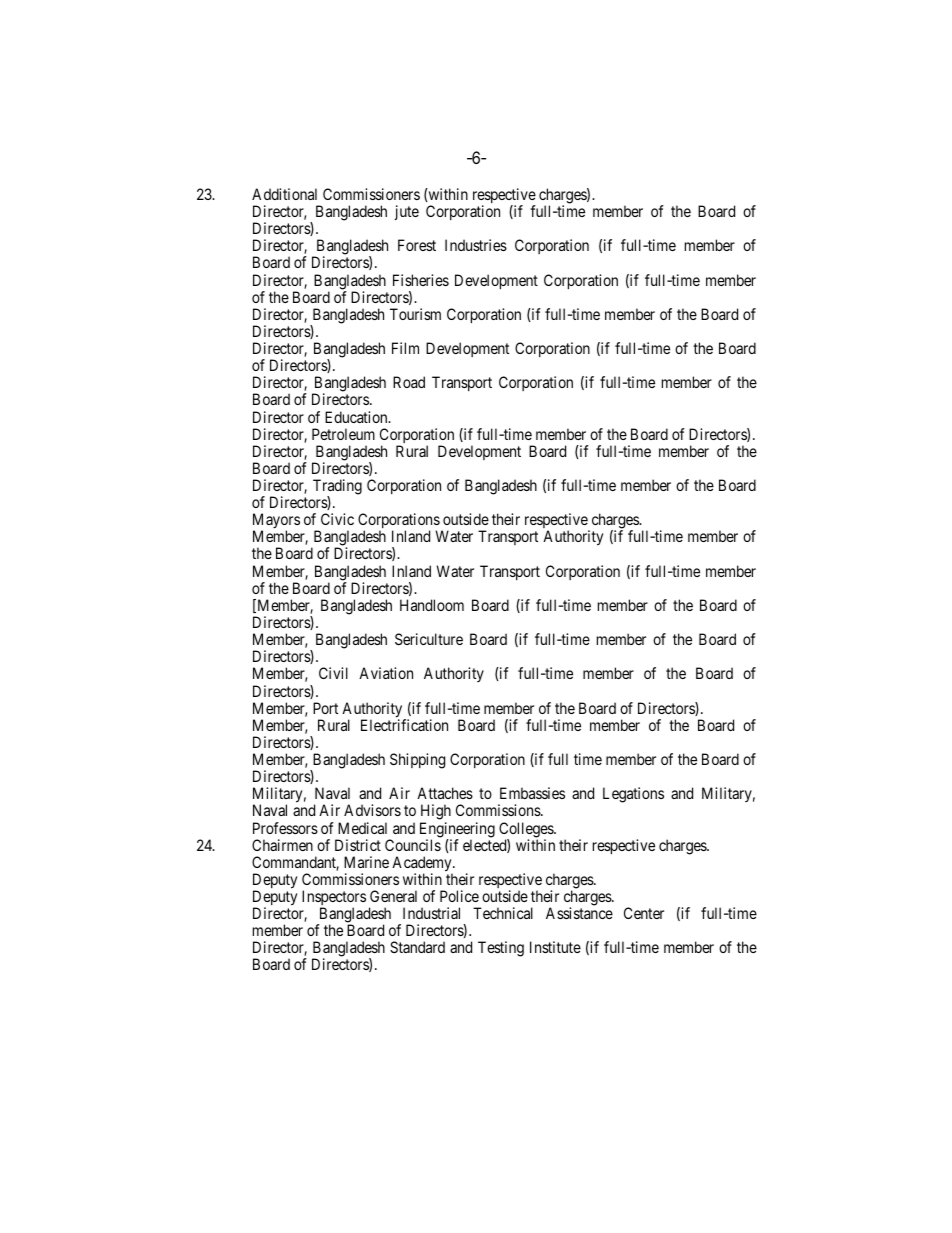 The width and height of the image is (952, 1233). Describe the element at coordinates (421, 280) in the image. I see `Fisheries` at that location.
